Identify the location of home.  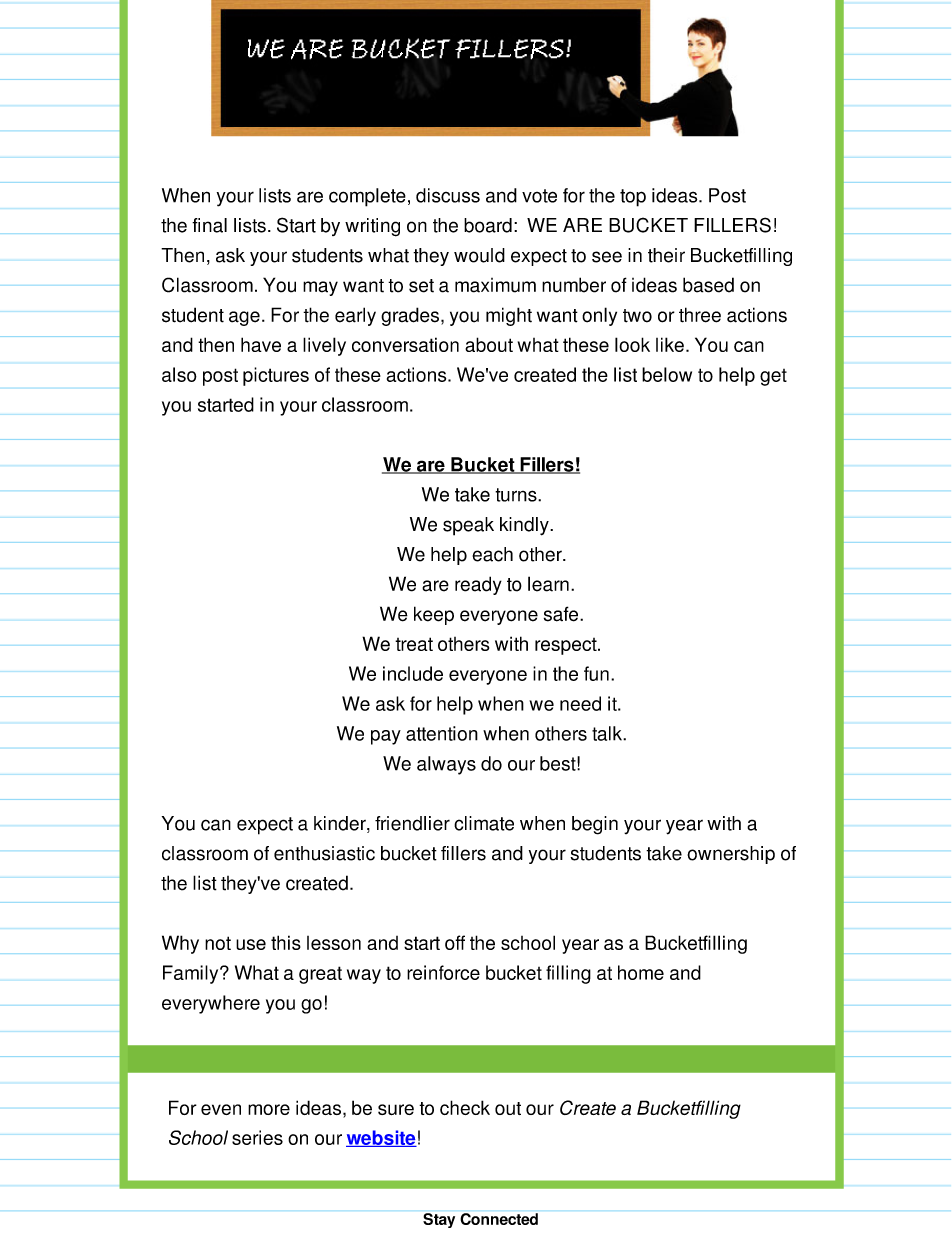
(641, 972).
